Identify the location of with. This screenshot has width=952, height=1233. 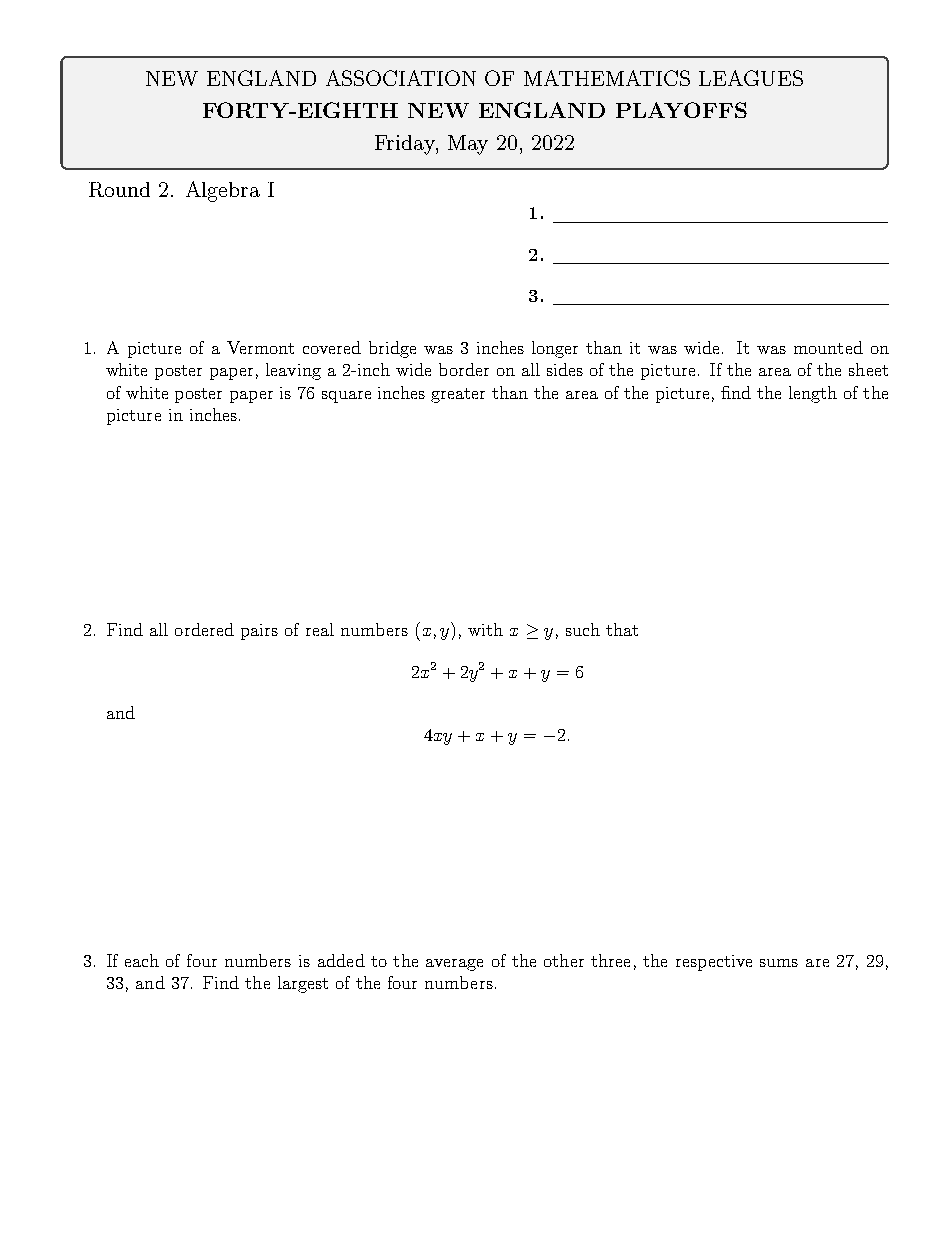
(485, 629).
